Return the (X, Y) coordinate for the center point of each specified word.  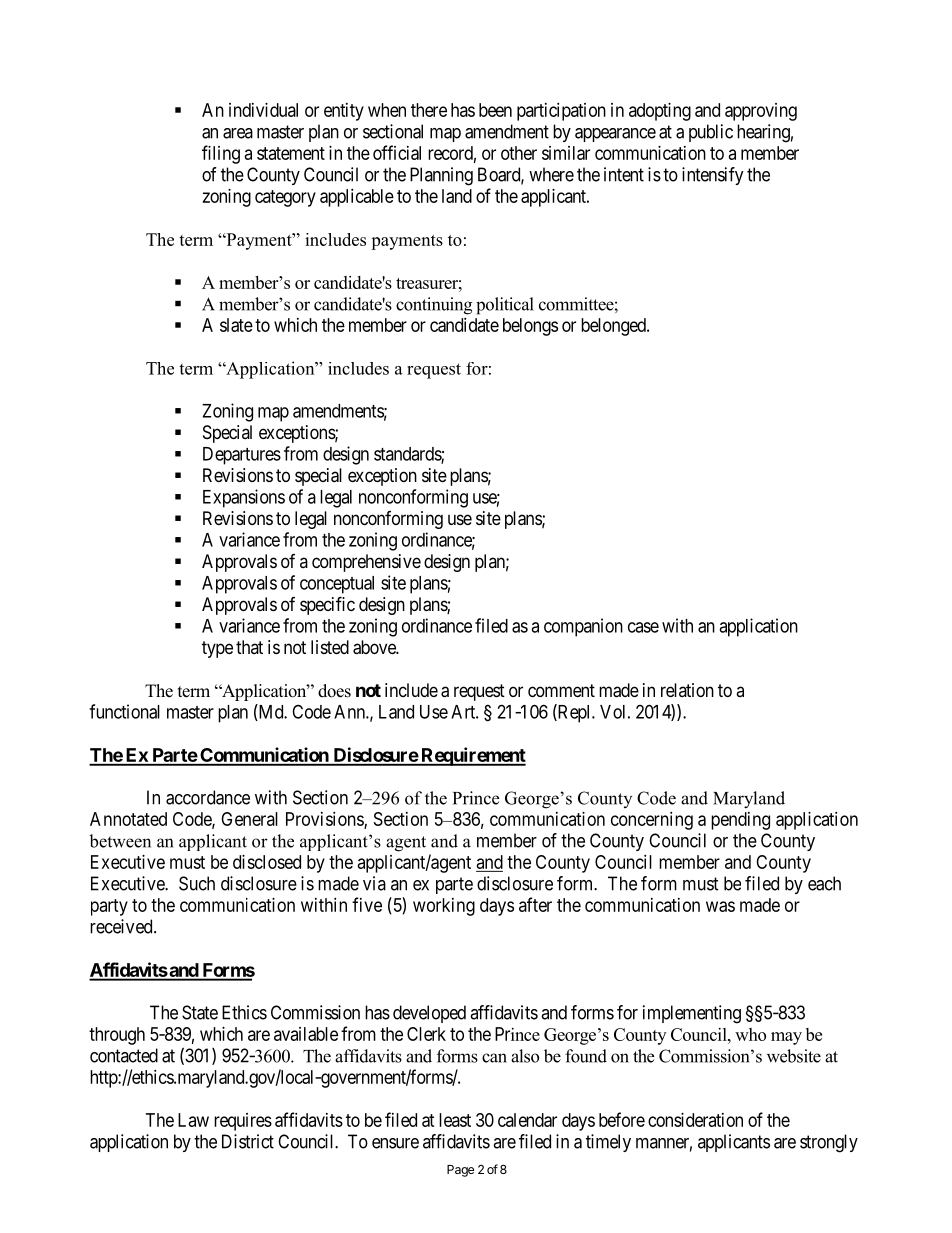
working (444, 907)
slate (236, 325)
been (495, 110)
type (217, 649)
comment (561, 690)
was (720, 906)
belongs (530, 327)
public (711, 133)
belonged (614, 327)
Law (193, 1120)
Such (197, 883)
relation (687, 690)
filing (221, 154)
